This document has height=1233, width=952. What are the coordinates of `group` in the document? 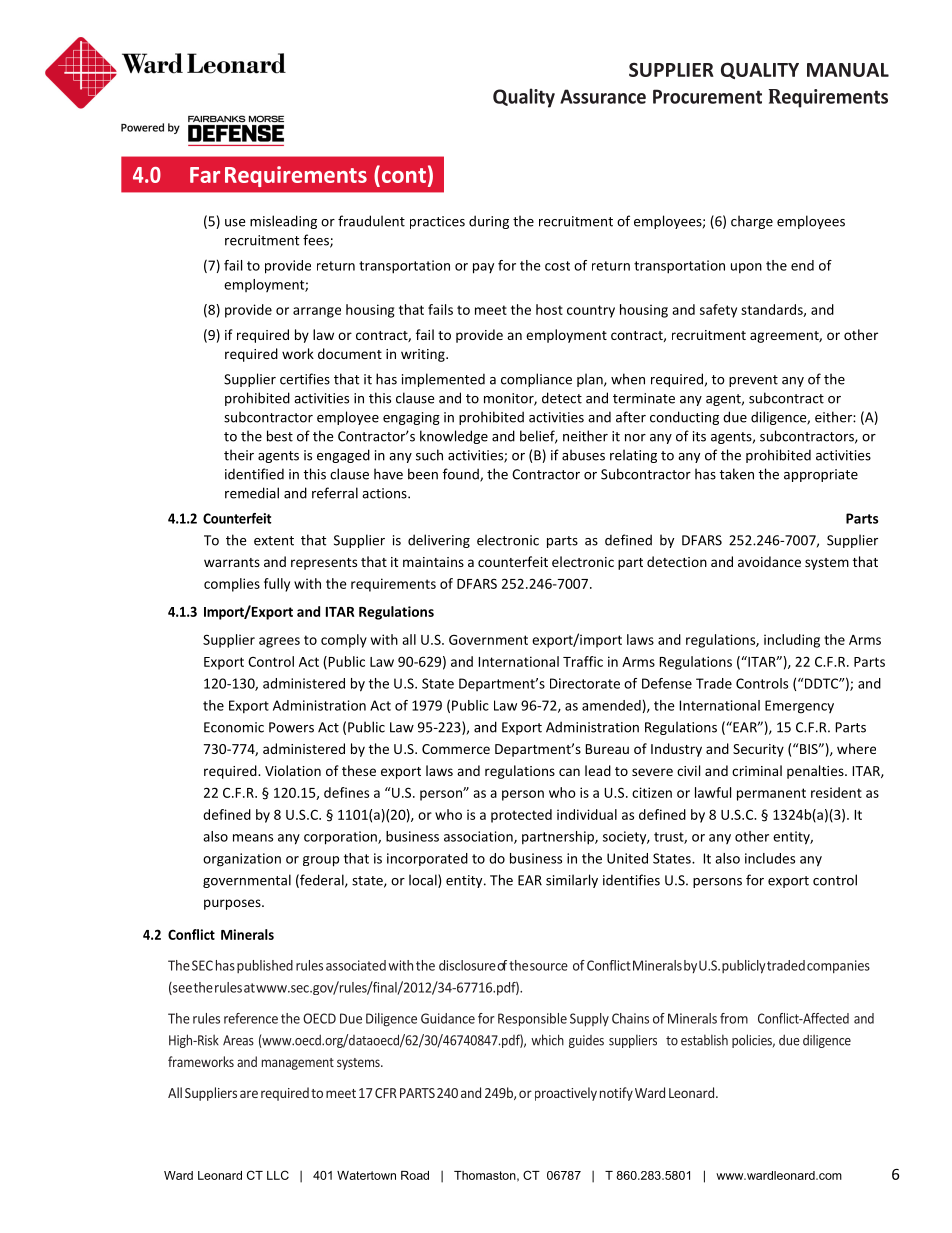 It's located at (321, 861).
